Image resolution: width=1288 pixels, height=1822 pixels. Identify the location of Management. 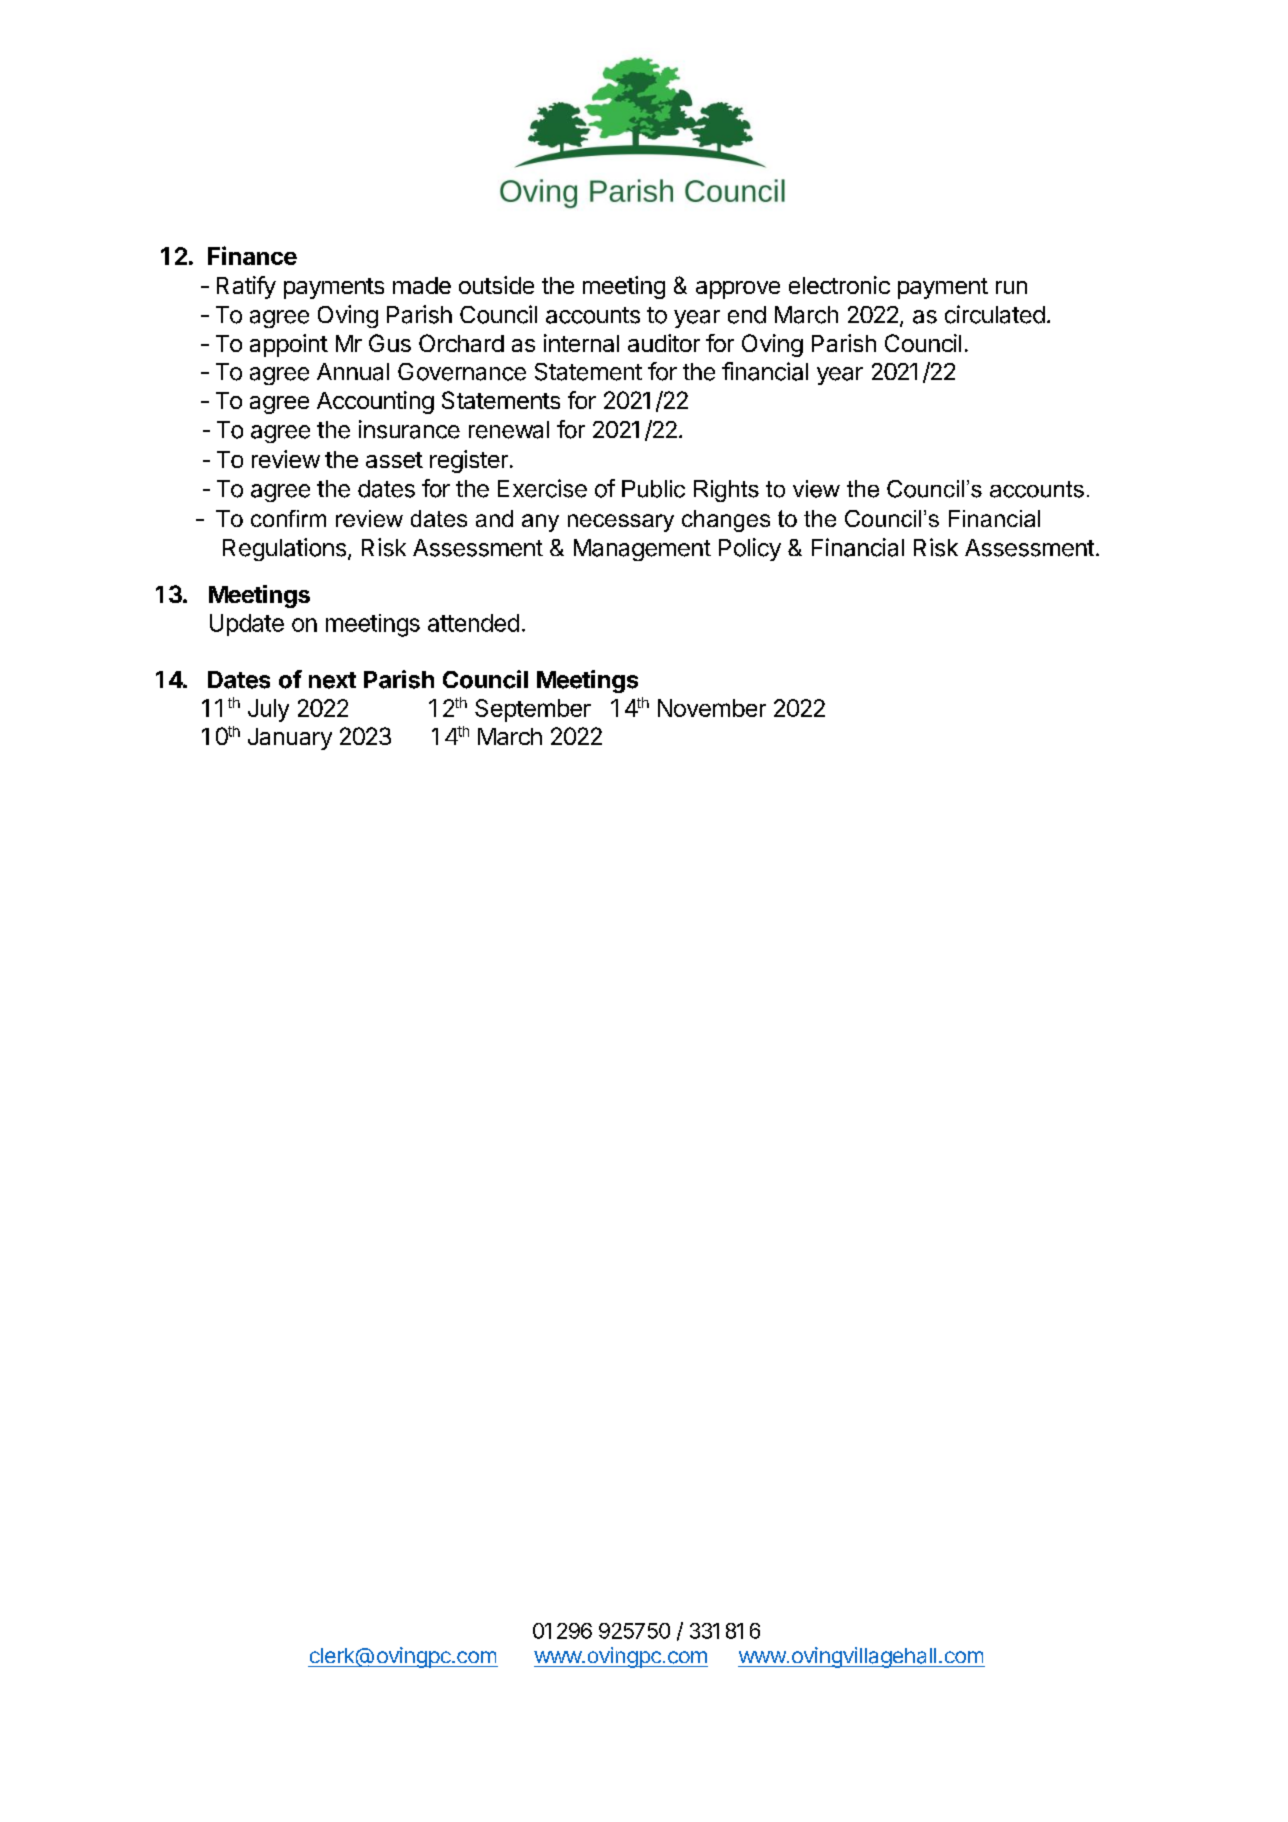
(642, 550).
